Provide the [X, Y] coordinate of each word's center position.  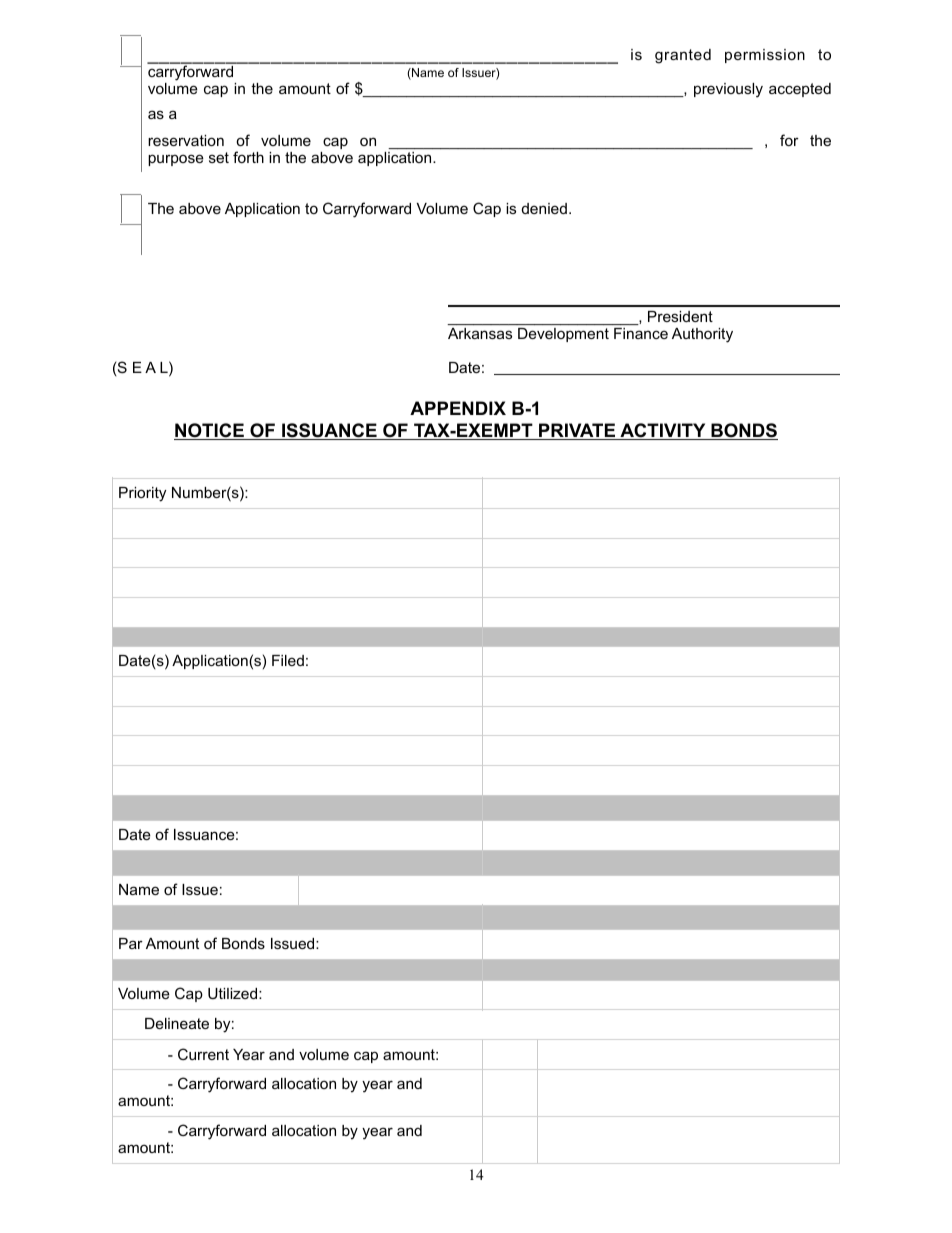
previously [728, 90]
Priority [142, 494]
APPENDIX [458, 408]
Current [203, 1054]
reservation [186, 140]
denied [544, 208]
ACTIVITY [663, 431]
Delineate [177, 1023]
